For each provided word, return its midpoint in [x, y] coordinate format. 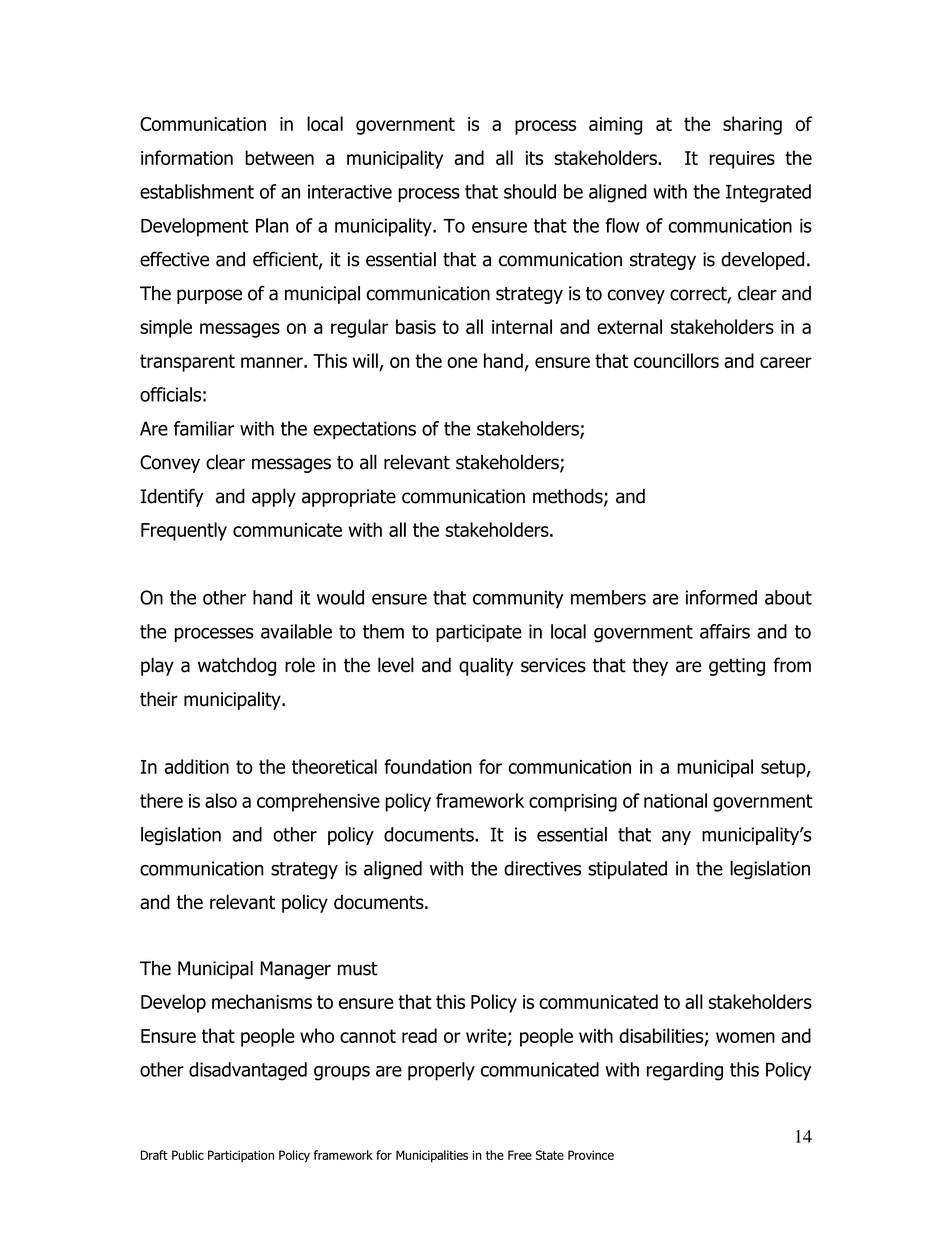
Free [520, 1155]
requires [742, 160]
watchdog [237, 666]
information [187, 157]
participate [479, 633]
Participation [241, 1156]
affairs [725, 631]
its [534, 158]
